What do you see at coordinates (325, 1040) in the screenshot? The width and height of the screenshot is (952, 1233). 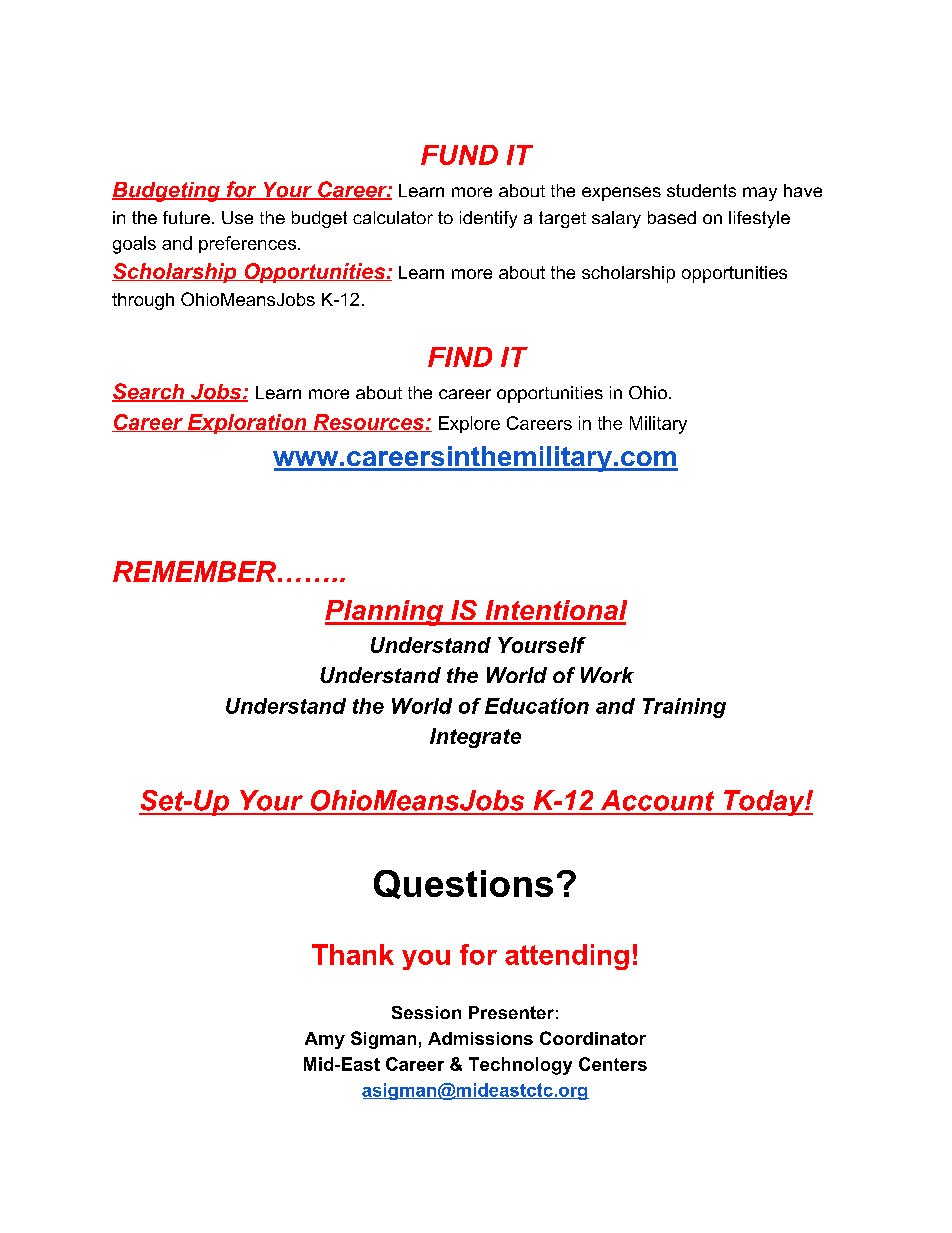 I see `Amy` at bounding box center [325, 1040].
